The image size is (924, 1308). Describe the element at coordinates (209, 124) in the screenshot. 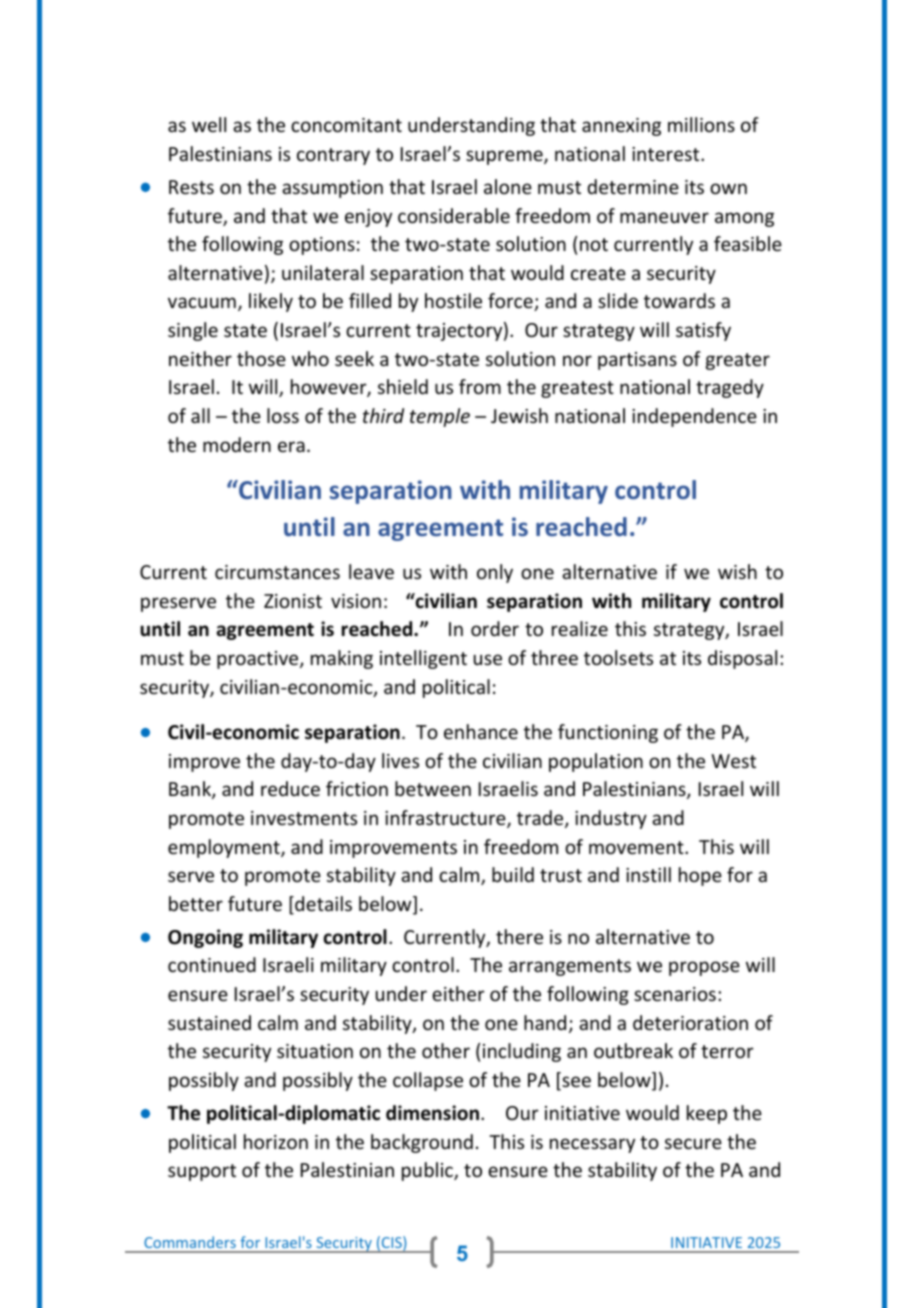

I see `well` at that location.
